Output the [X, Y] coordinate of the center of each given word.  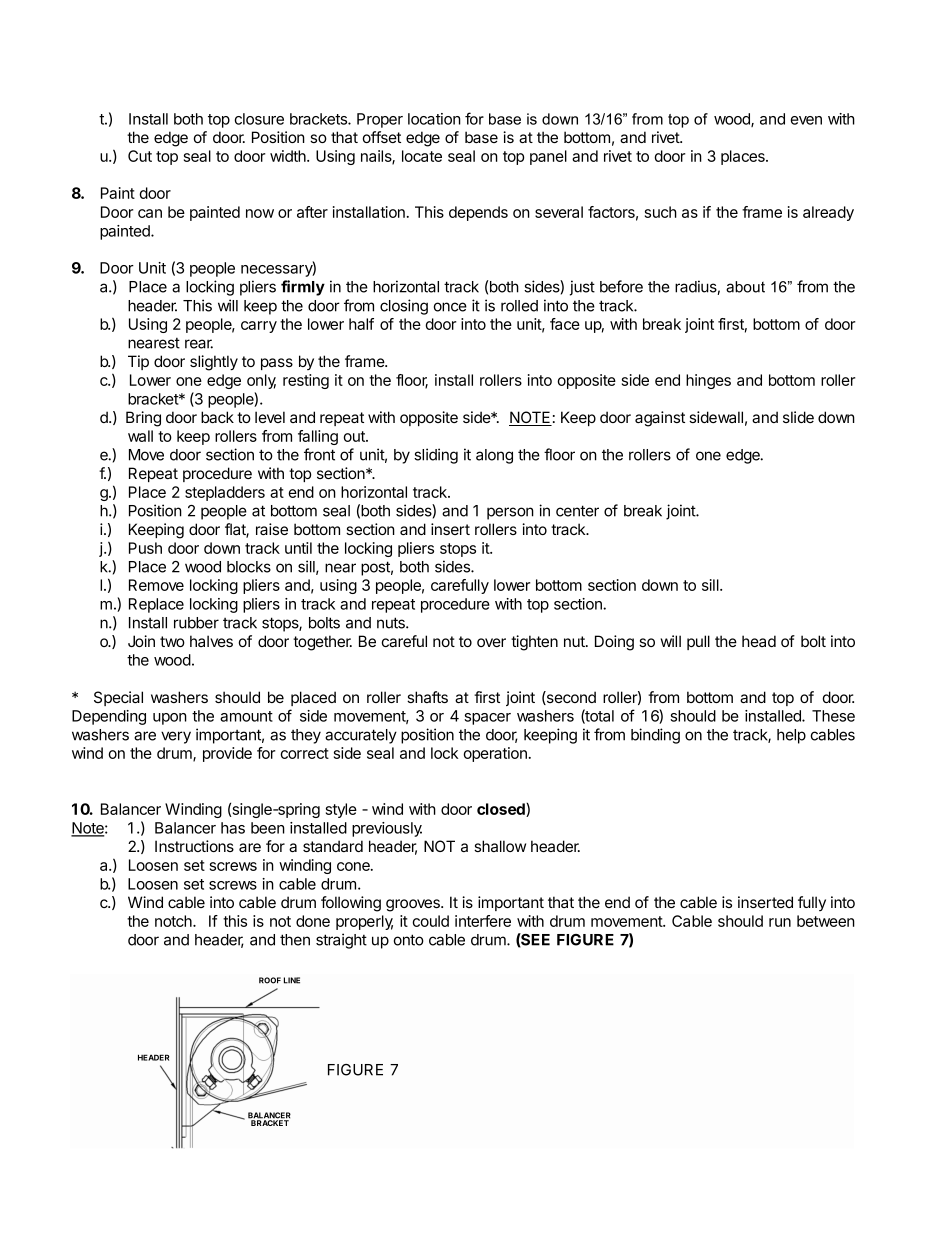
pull [698, 642]
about [745, 287]
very [176, 737]
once [450, 307]
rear [199, 344]
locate [422, 156]
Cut [140, 156]
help [791, 736]
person [510, 513]
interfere [483, 921]
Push [145, 548]
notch [174, 921]
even [806, 120]
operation [495, 754]
